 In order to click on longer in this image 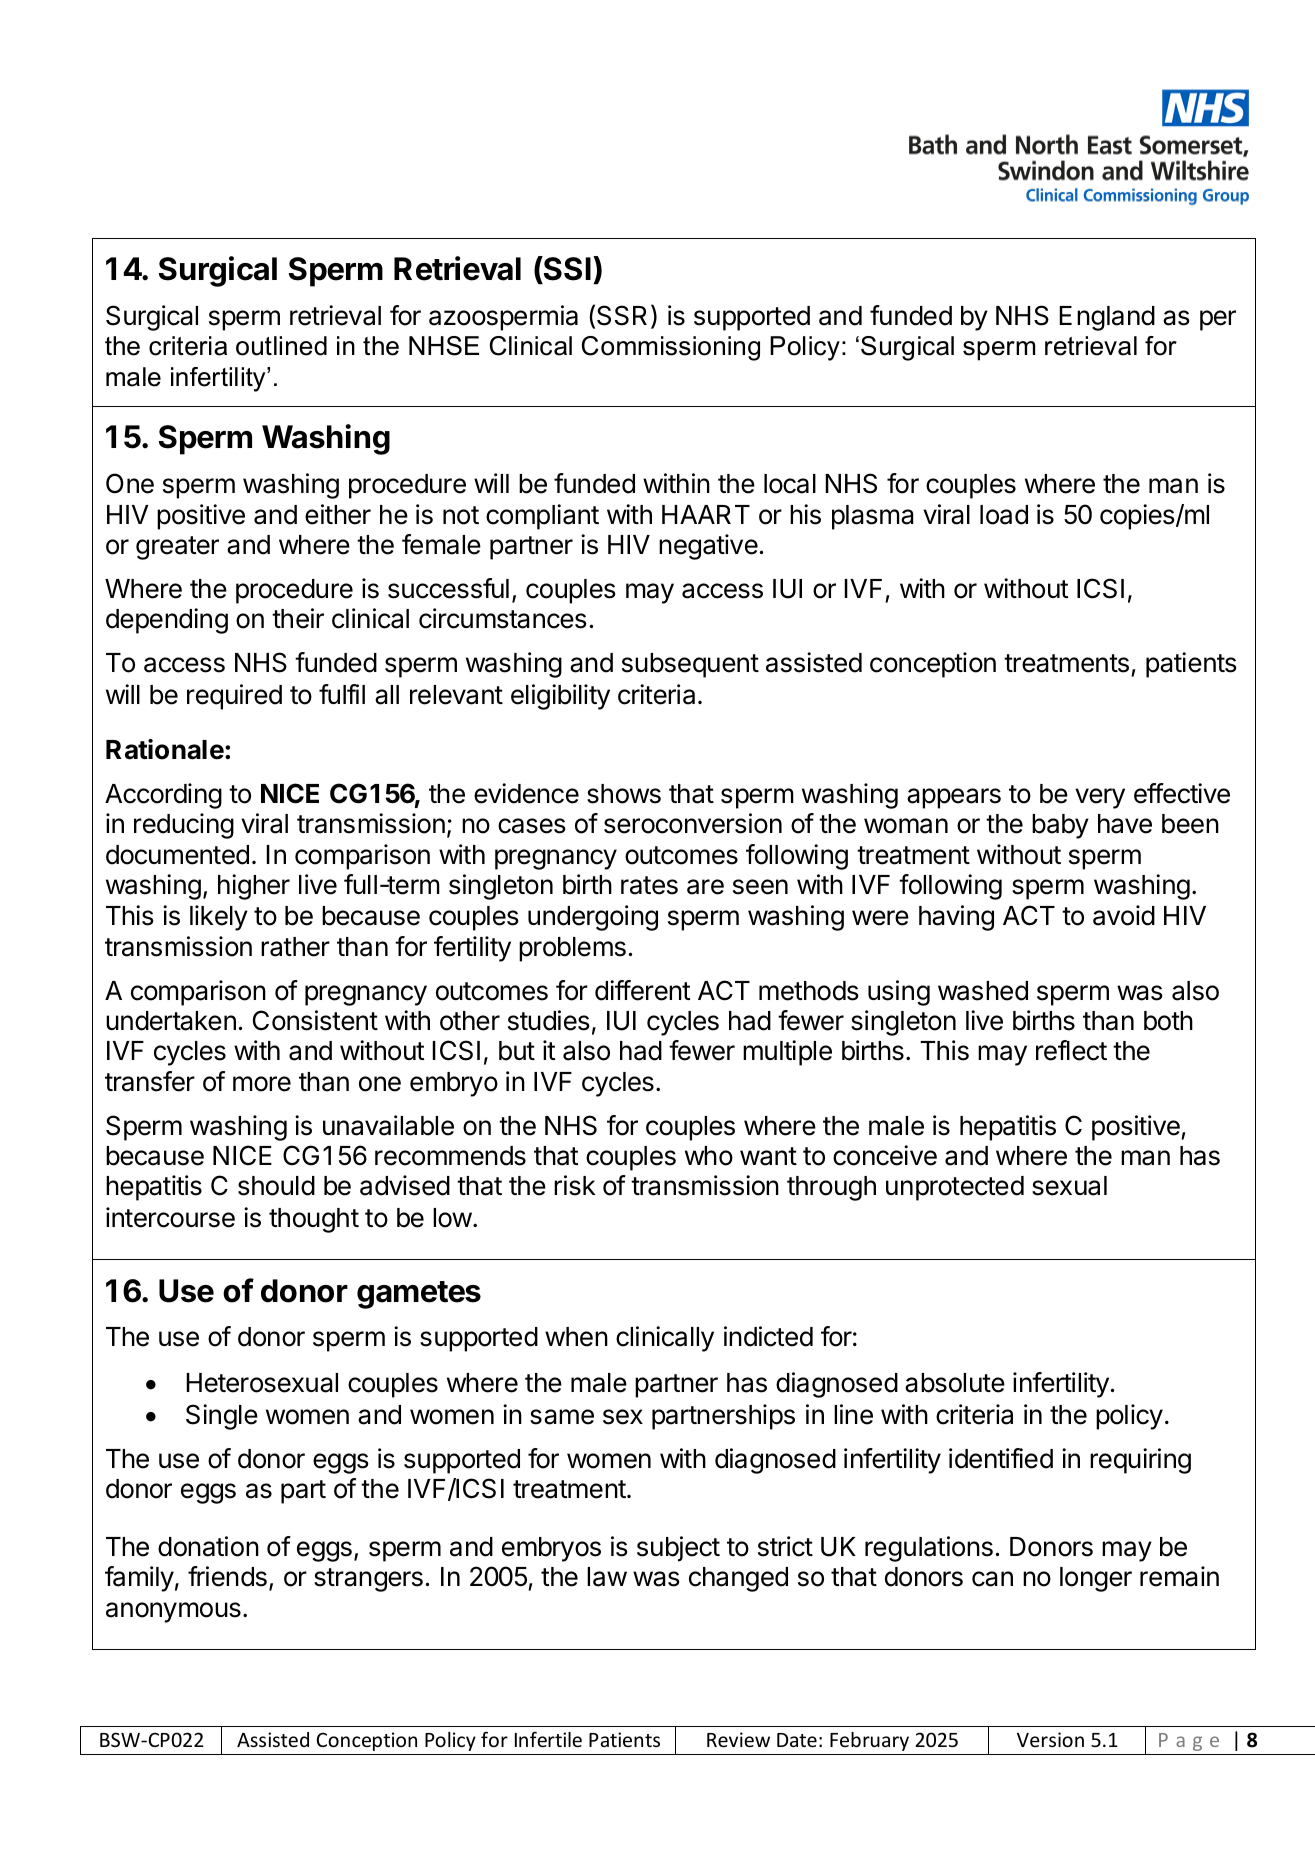, I will do `click(1096, 1579)`.
